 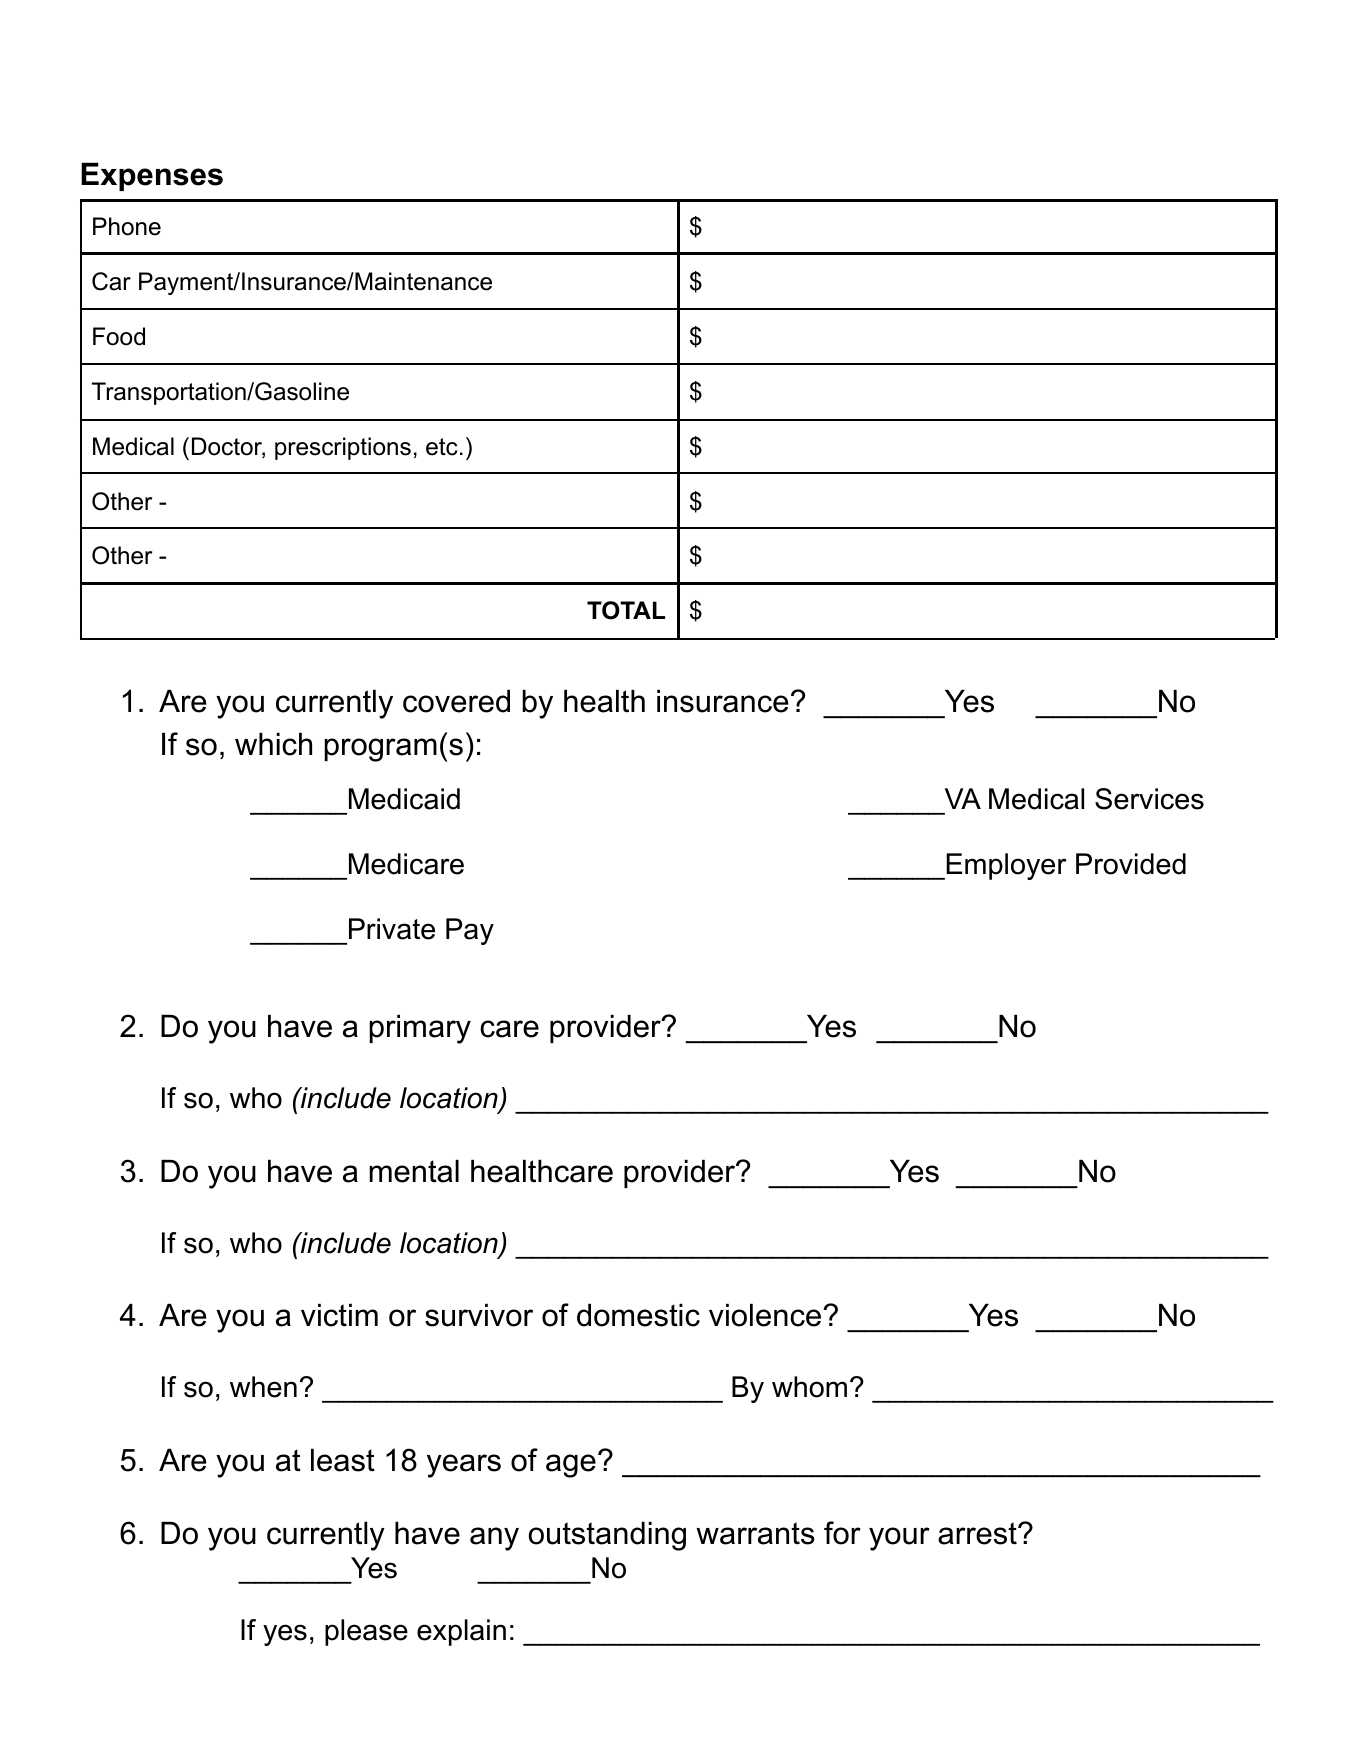 I want to click on etc, so click(x=442, y=447).
